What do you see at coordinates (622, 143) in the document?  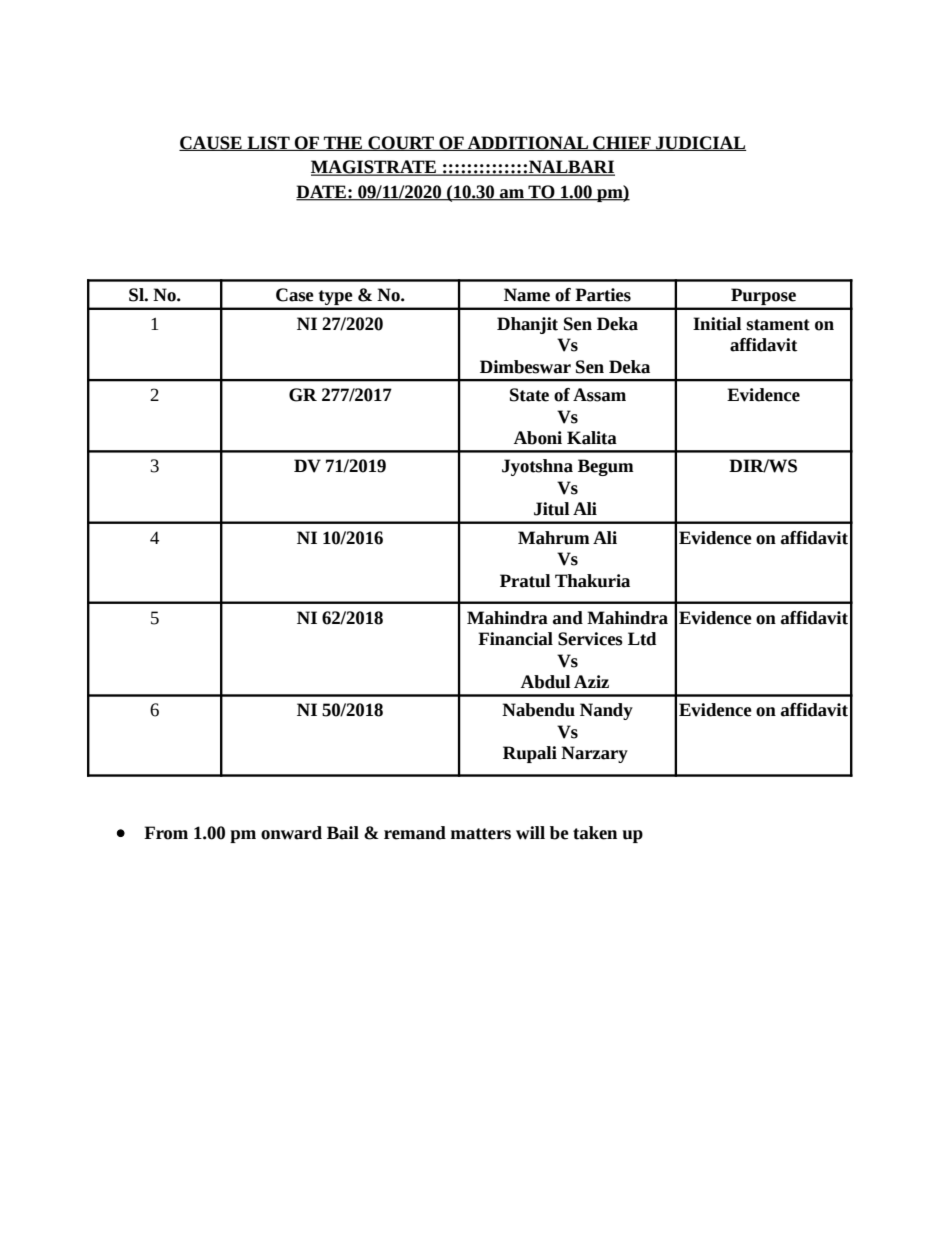 I see `CHIEF` at bounding box center [622, 143].
